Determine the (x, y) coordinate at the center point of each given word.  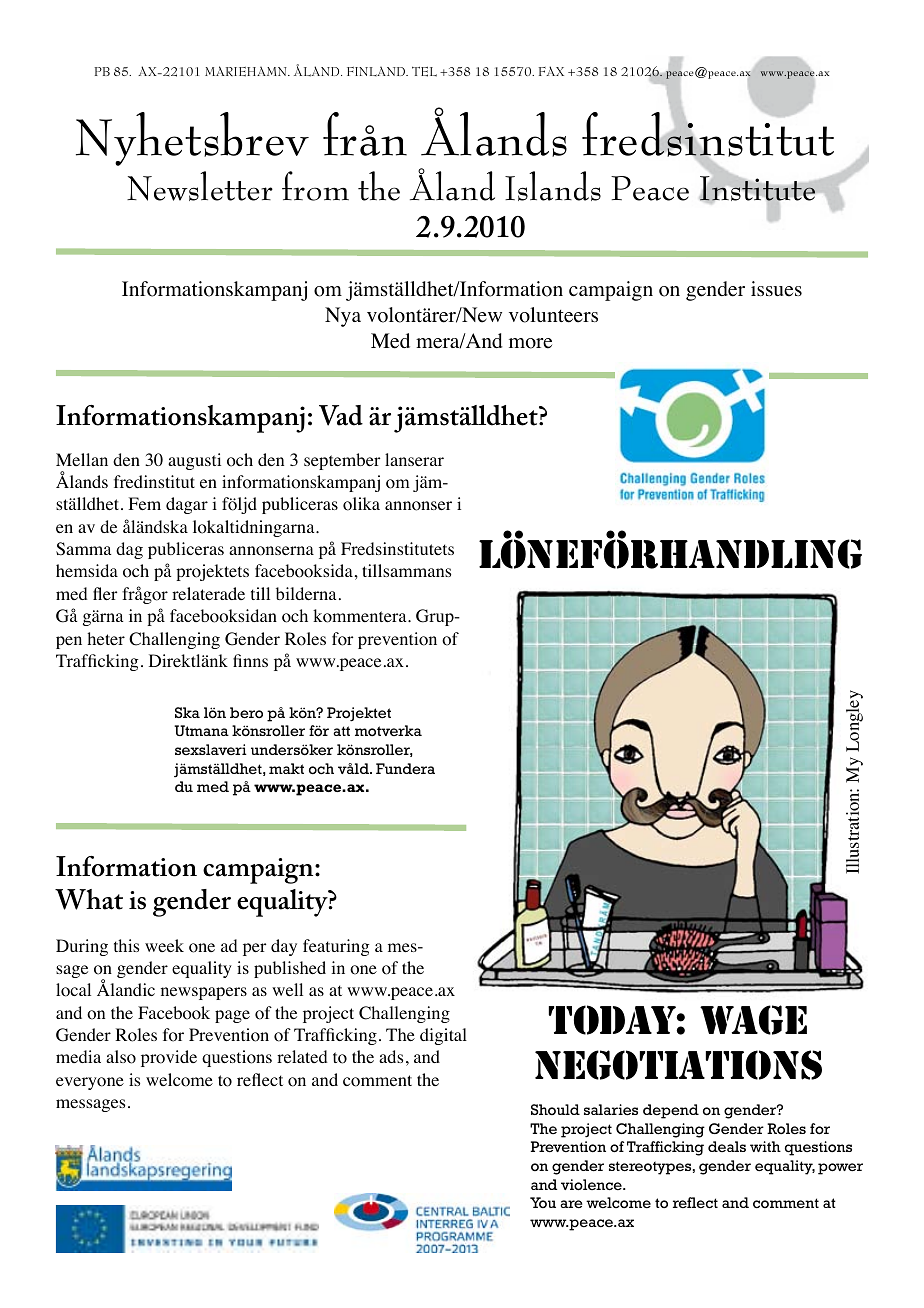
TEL (424, 71)
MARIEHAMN (247, 71)
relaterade (208, 593)
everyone (90, 1083)
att (341, 731)
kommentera (361, 616)
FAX (551, 71)
